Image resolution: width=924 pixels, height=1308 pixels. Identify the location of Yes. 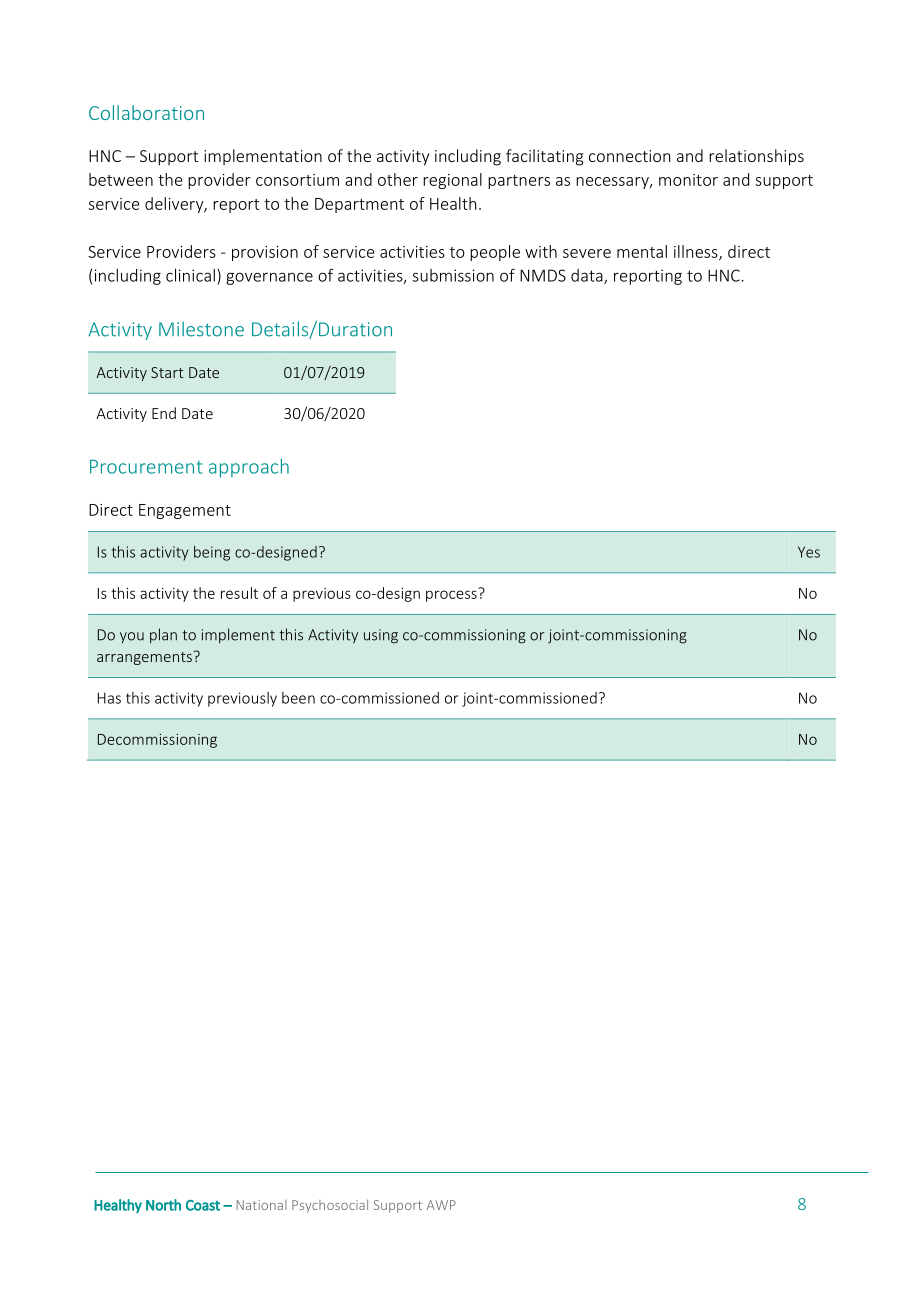
(809, 552).
